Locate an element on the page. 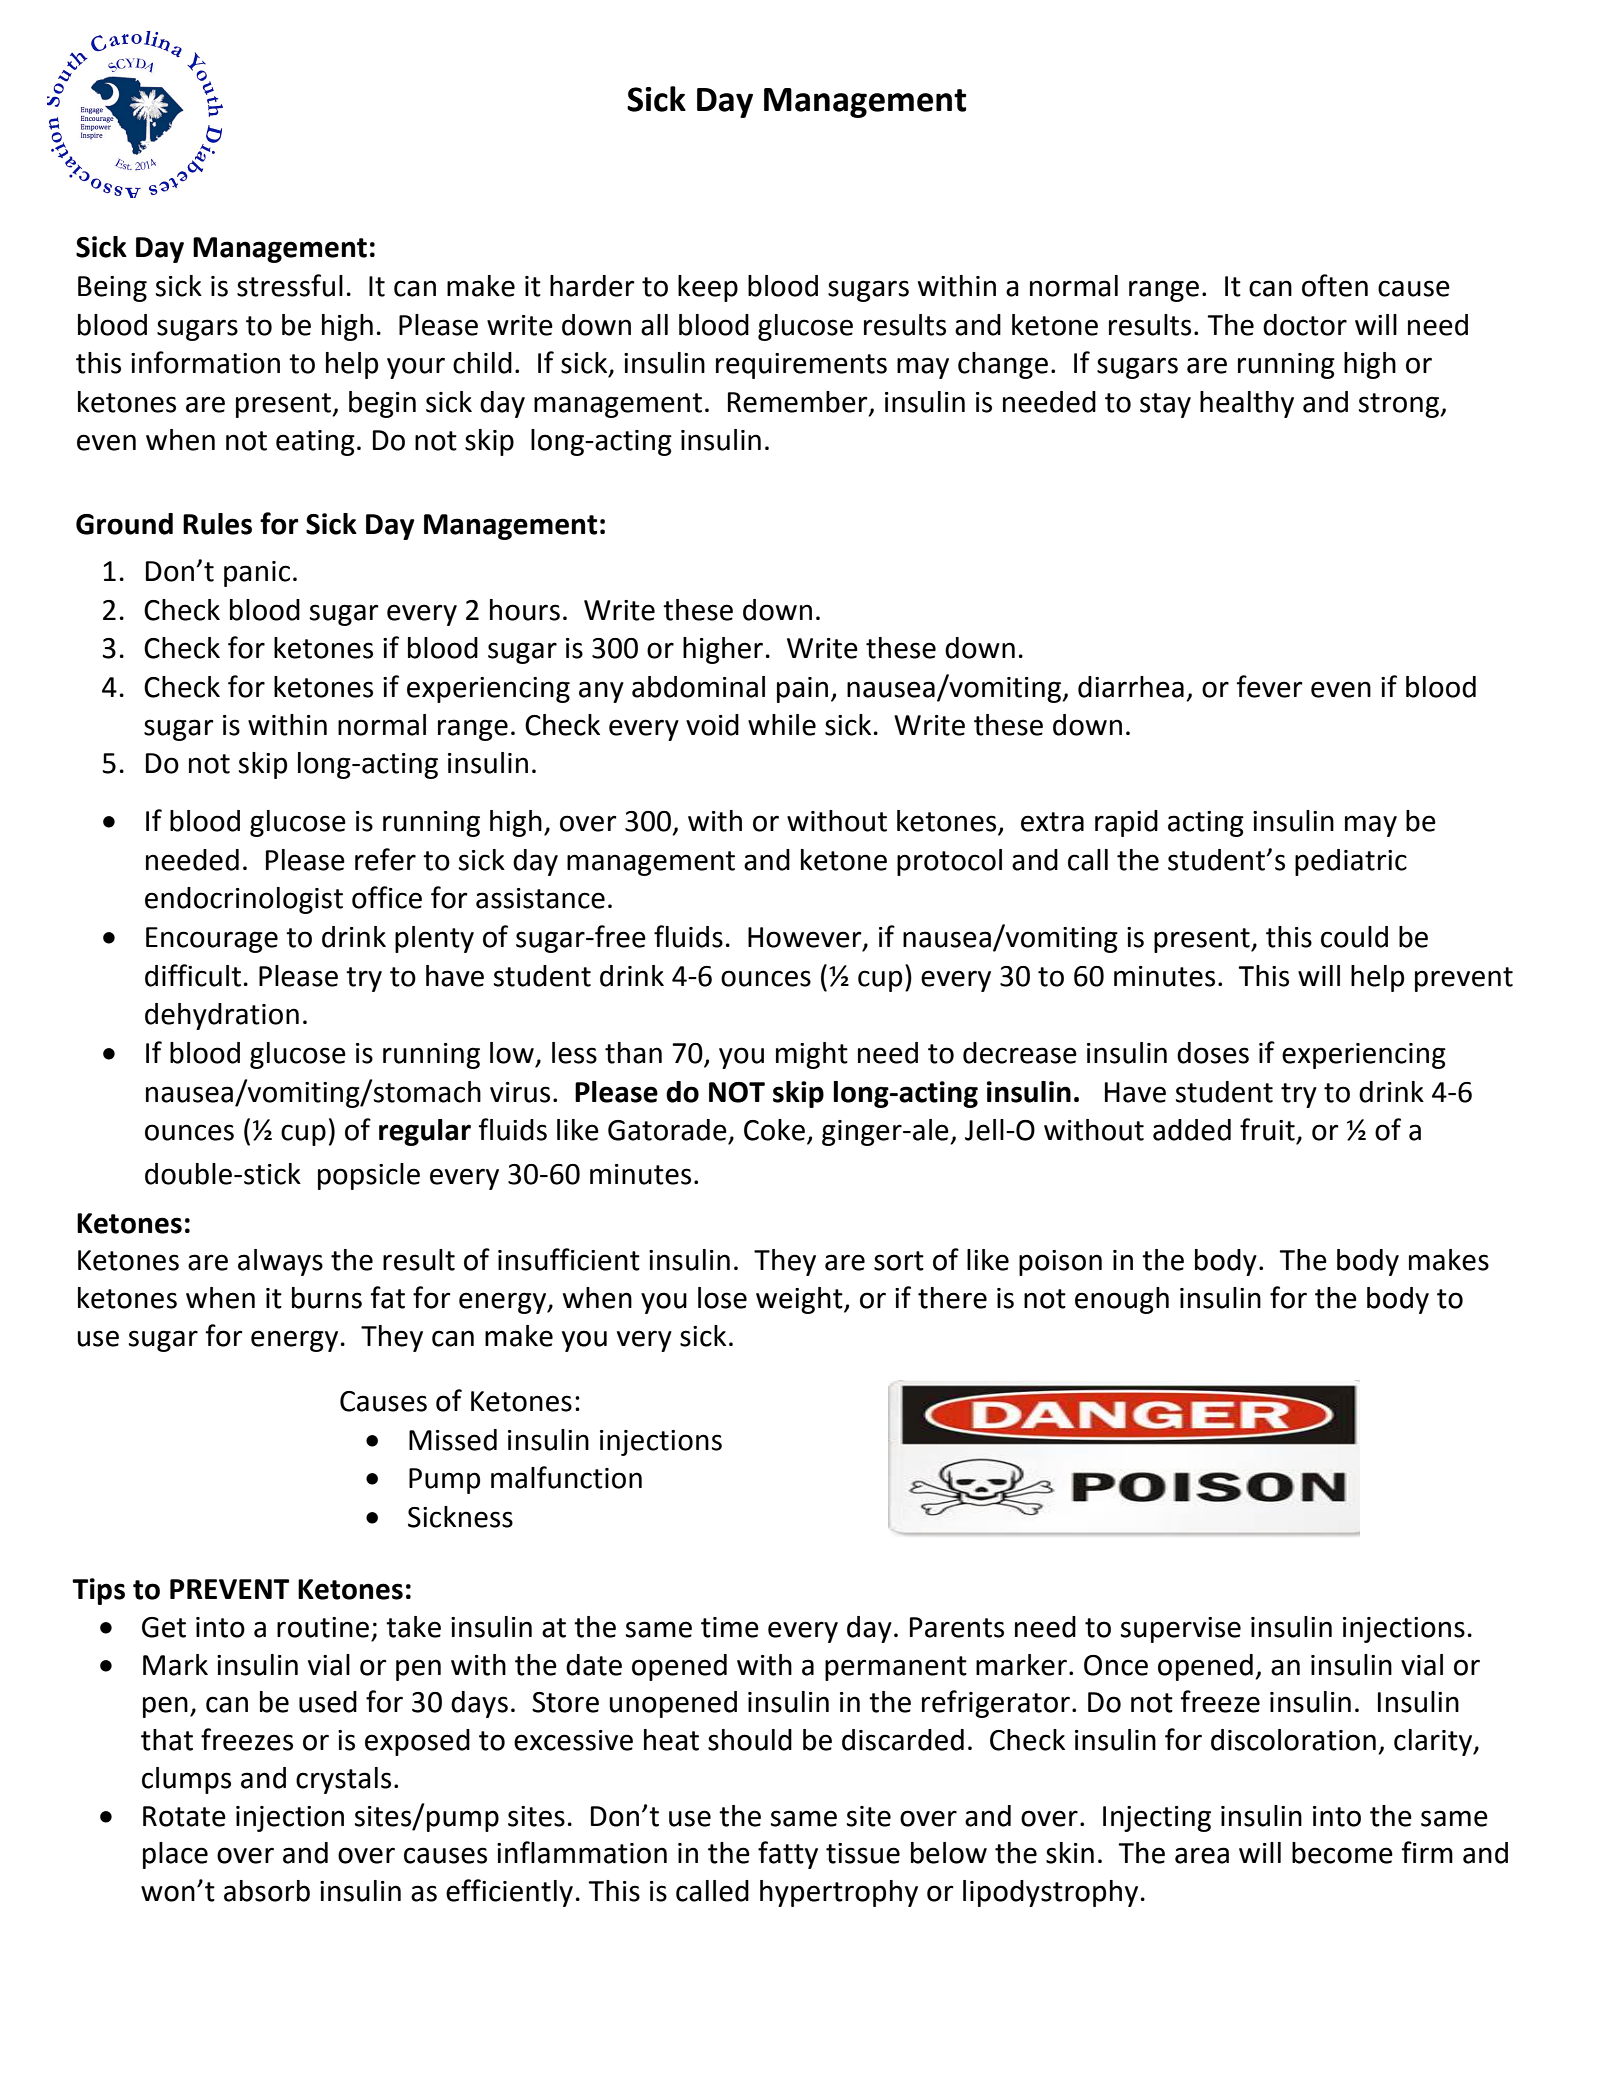 The height and width of the page is (2075, 1603). dehydration is located at coordinates (222, 1016).
